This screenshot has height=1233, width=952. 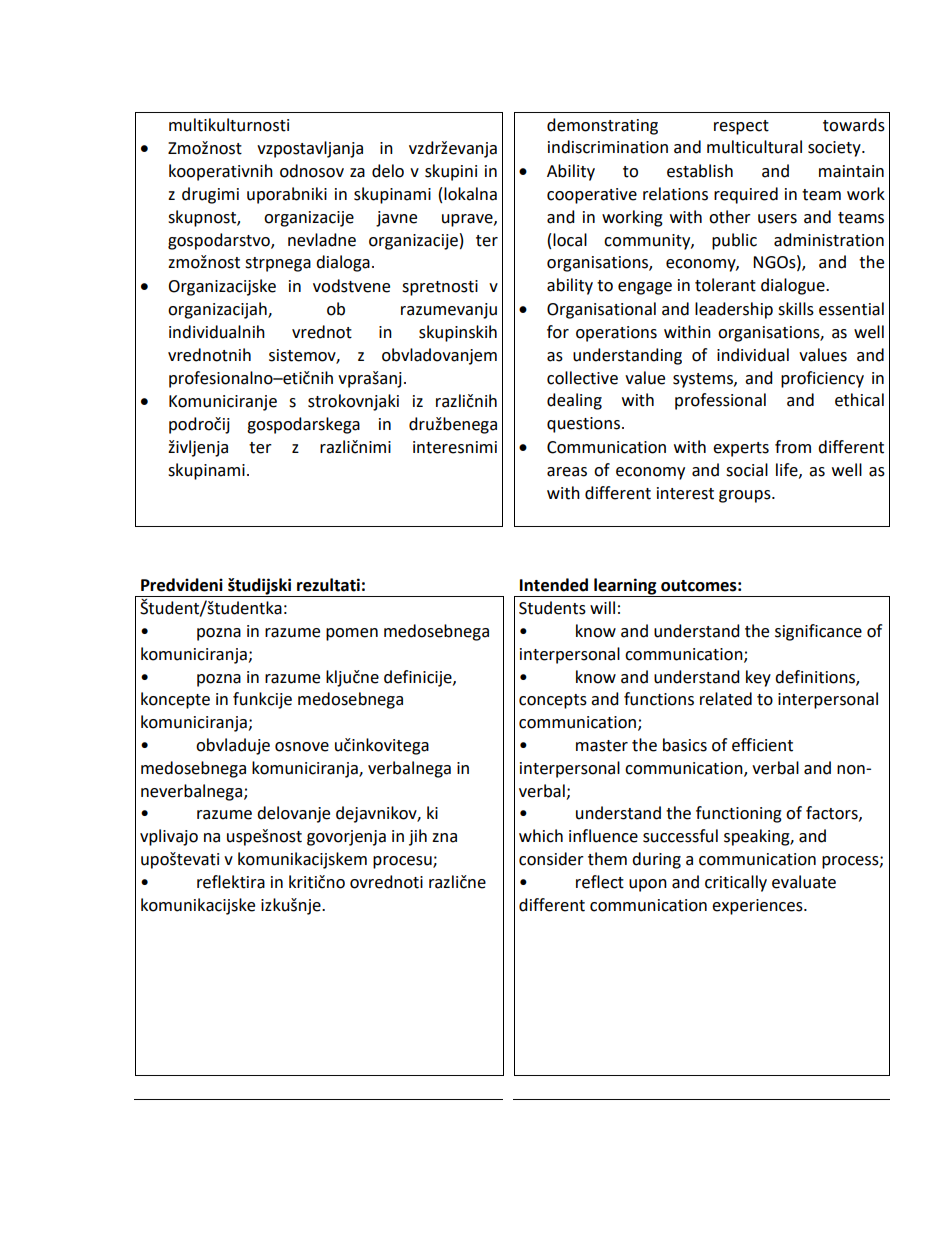 I want to click on reflect, so click(x=600, y=882).
